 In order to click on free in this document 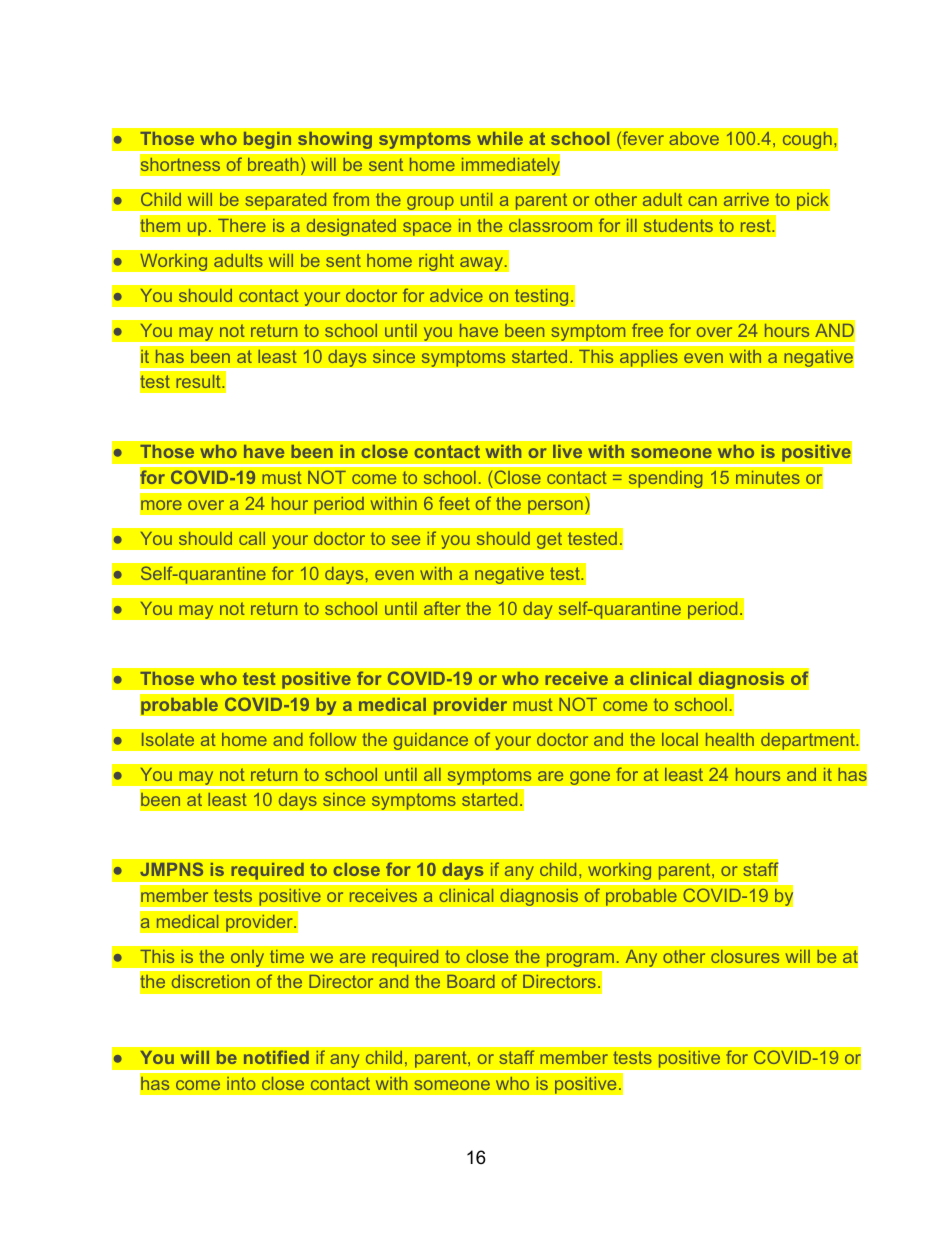, I will do `click(647, 330)`.
